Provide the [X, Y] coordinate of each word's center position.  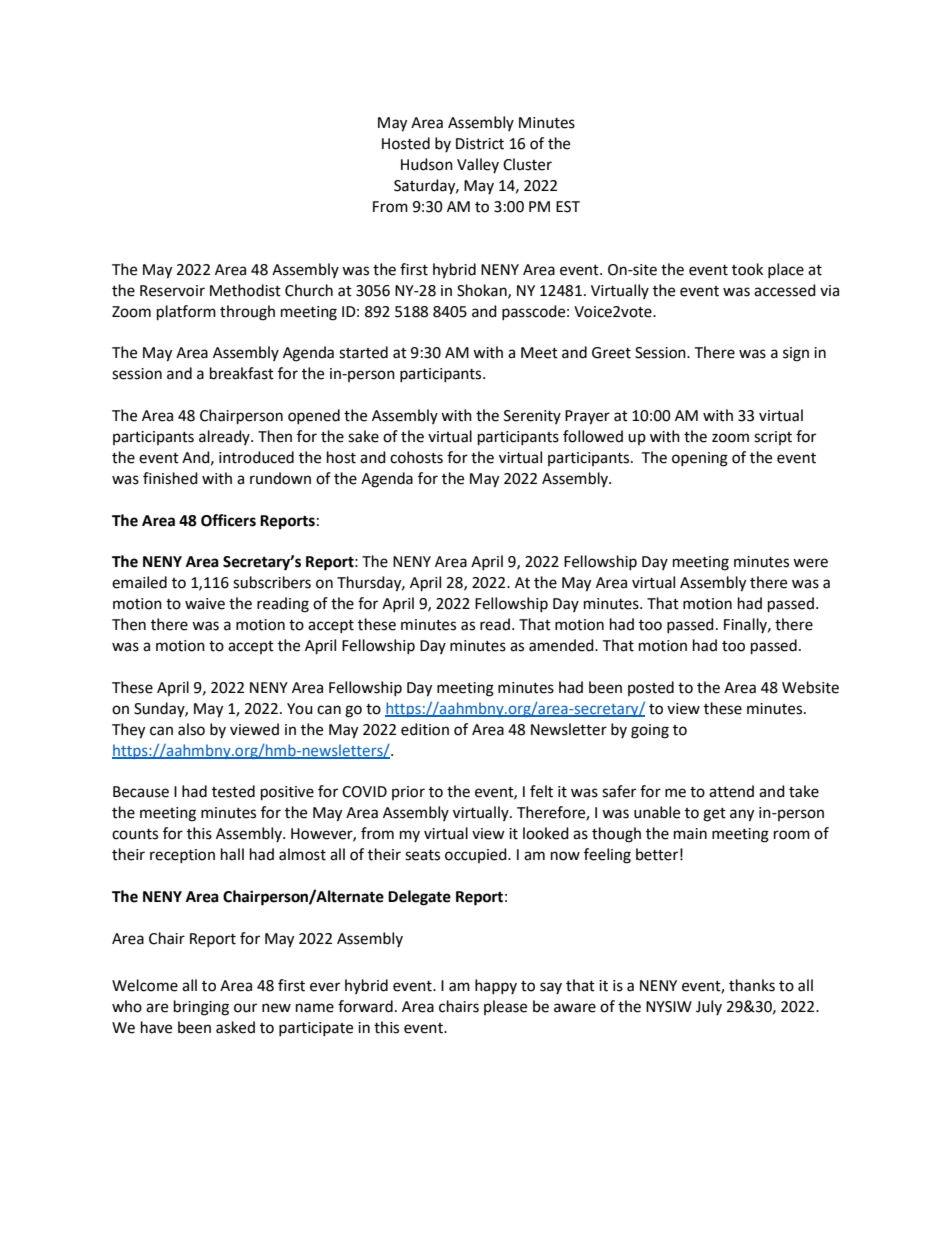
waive [205, 604]
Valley [478, 165]
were [810, 563]
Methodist [245, 290]
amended [562, 645]
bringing [201, 1008]
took [747, 269]
